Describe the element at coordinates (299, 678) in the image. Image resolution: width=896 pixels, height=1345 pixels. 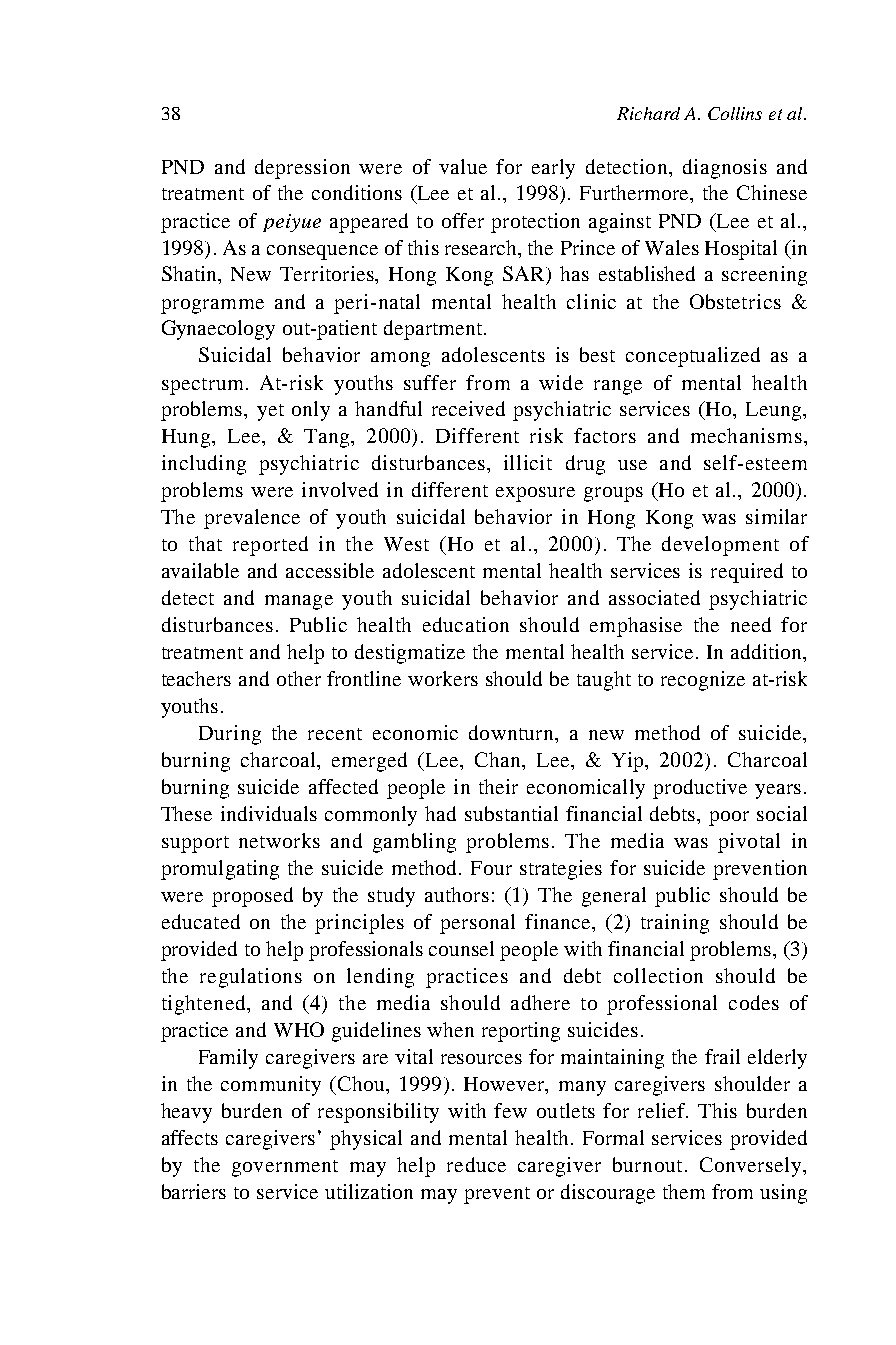
I see `other` at that location.
